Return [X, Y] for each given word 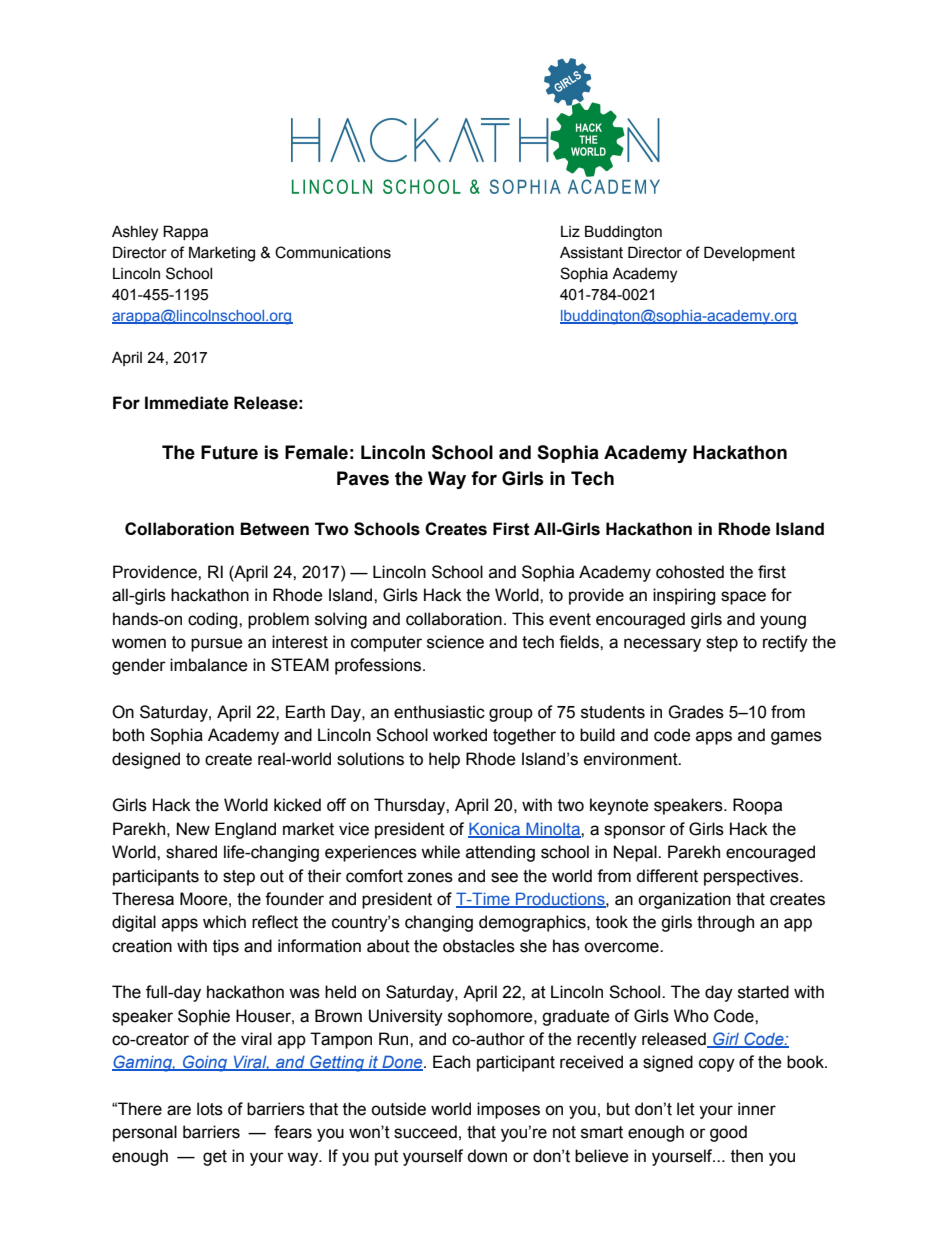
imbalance [209, 665]
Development [749, 253]
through [725, 923]
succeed [425, 1132]
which [224, 922]
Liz [570, 231]
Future [229, 452]
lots [210, 1109]
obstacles [479, 946]
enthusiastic [439, 712]
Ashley [135, 233]
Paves [363, 478]
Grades [696, 712]
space [743, 598]
